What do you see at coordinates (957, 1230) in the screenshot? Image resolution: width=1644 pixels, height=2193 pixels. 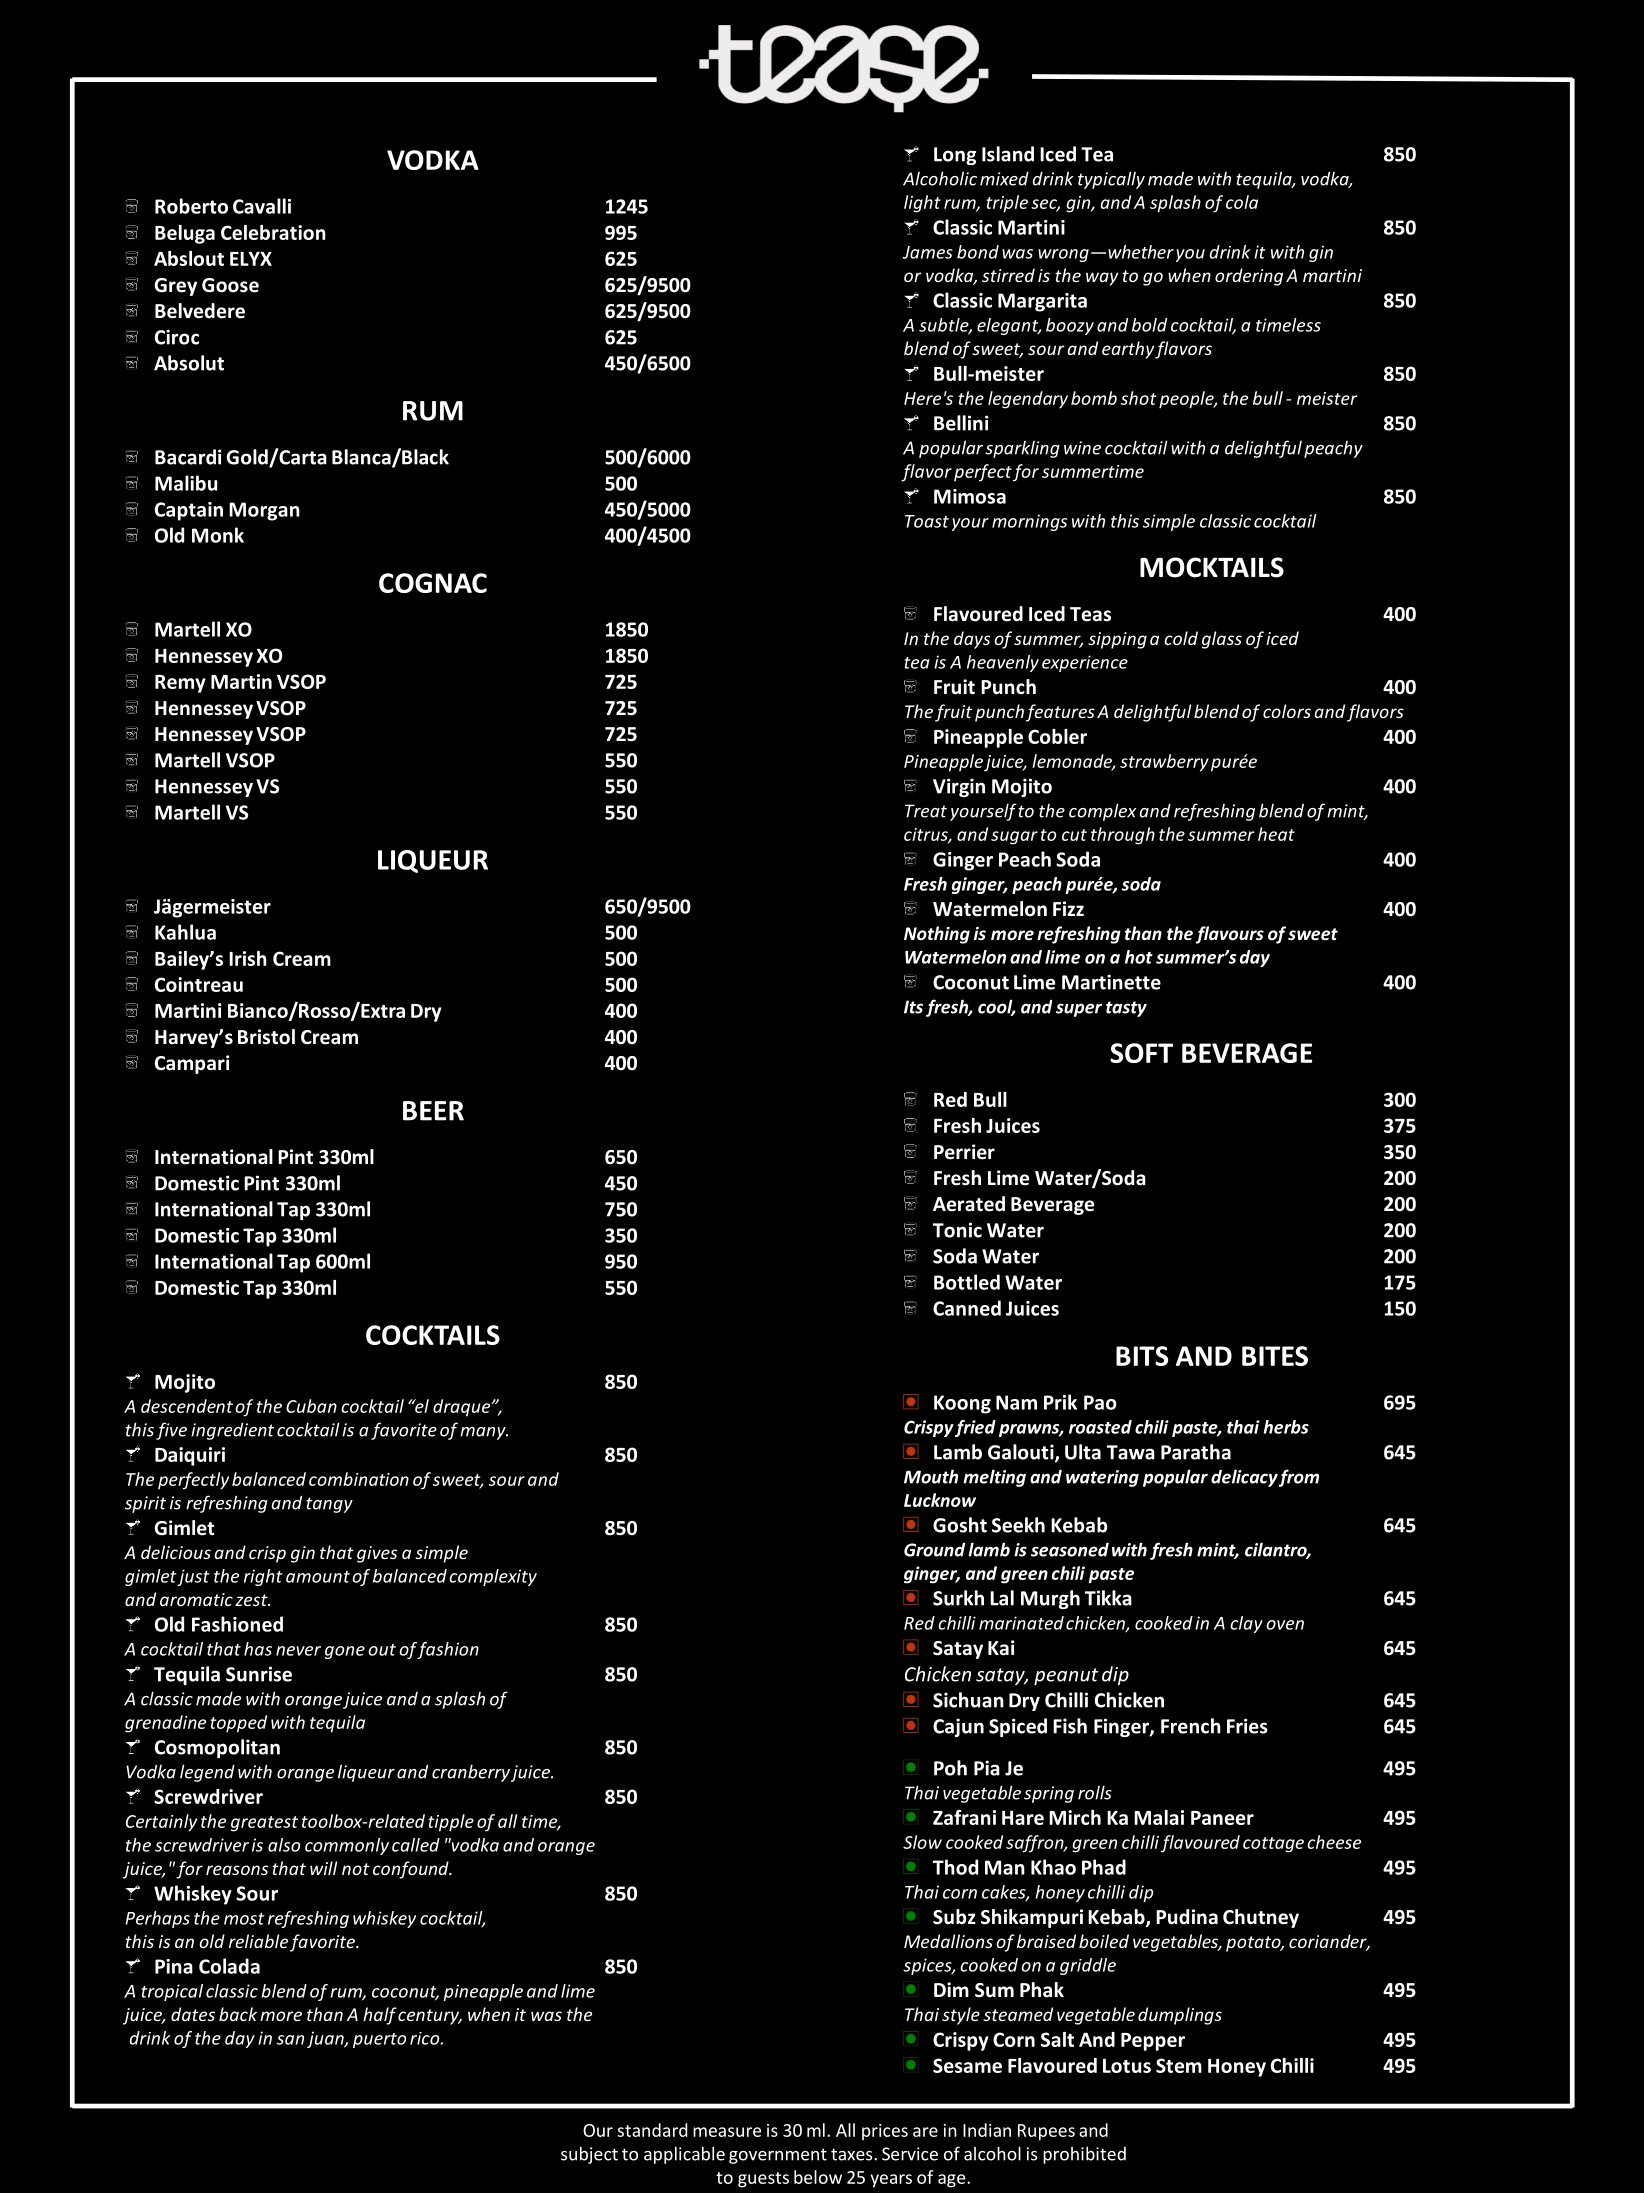 I see `Tonic` at bounding box center [957, 1230].
